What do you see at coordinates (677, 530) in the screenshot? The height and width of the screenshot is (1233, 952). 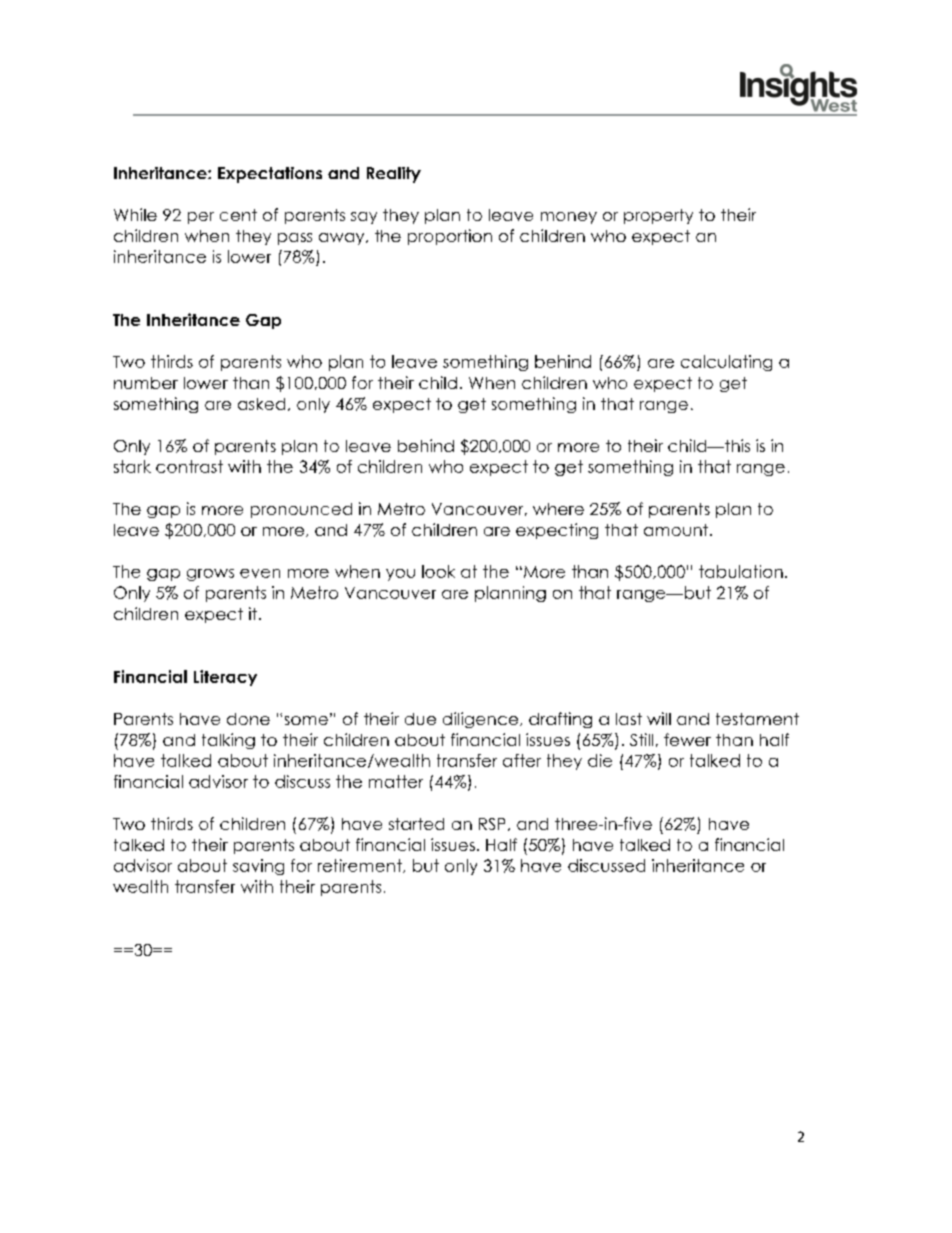 I see `amount` at bounding box center [677, 530].
